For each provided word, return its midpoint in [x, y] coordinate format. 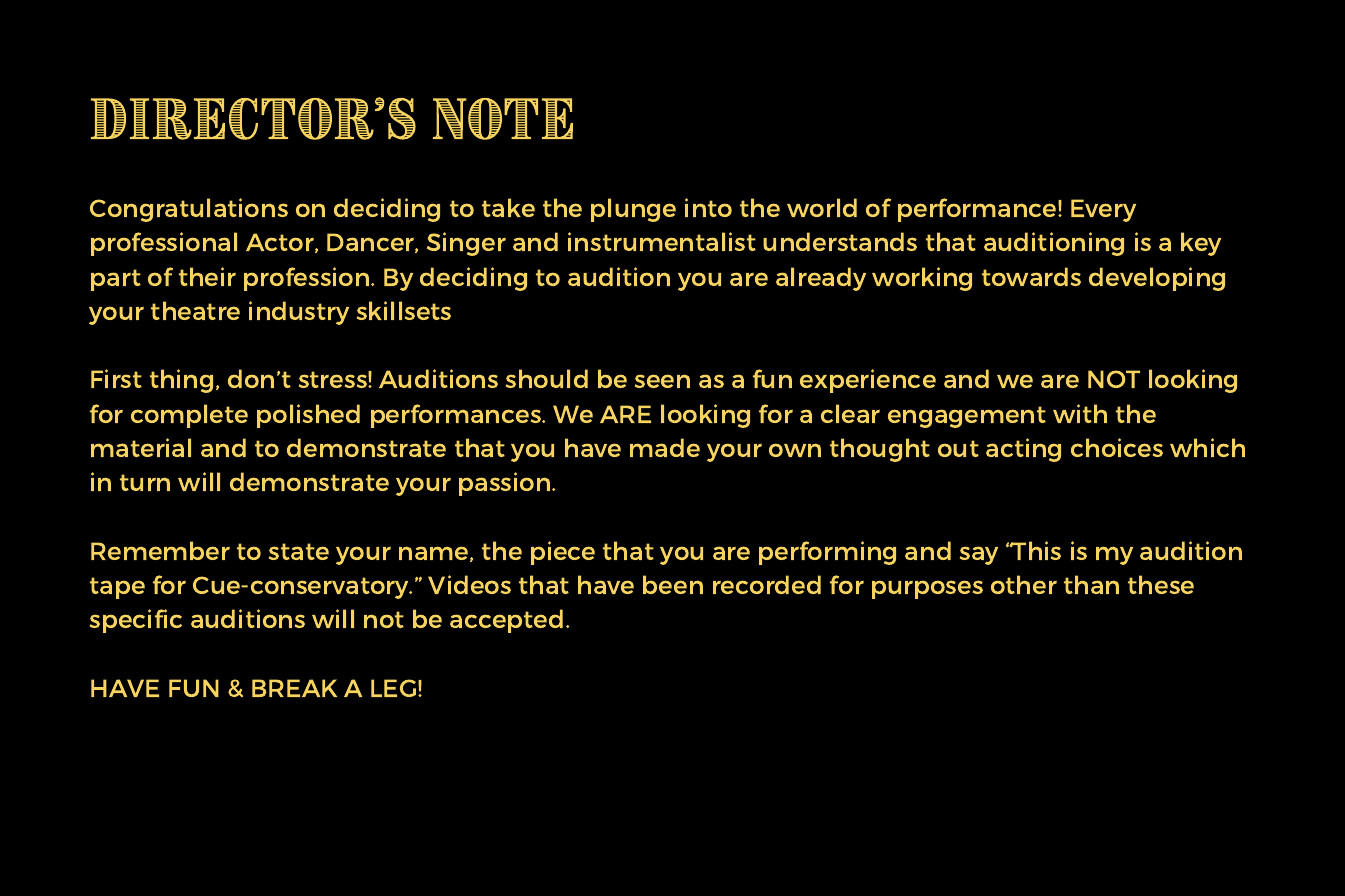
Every [1103, 210]
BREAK [294, 688]
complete [189, 416]
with [1080, 413]
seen [662, 381]
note [503, 119]
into [708, 207]
